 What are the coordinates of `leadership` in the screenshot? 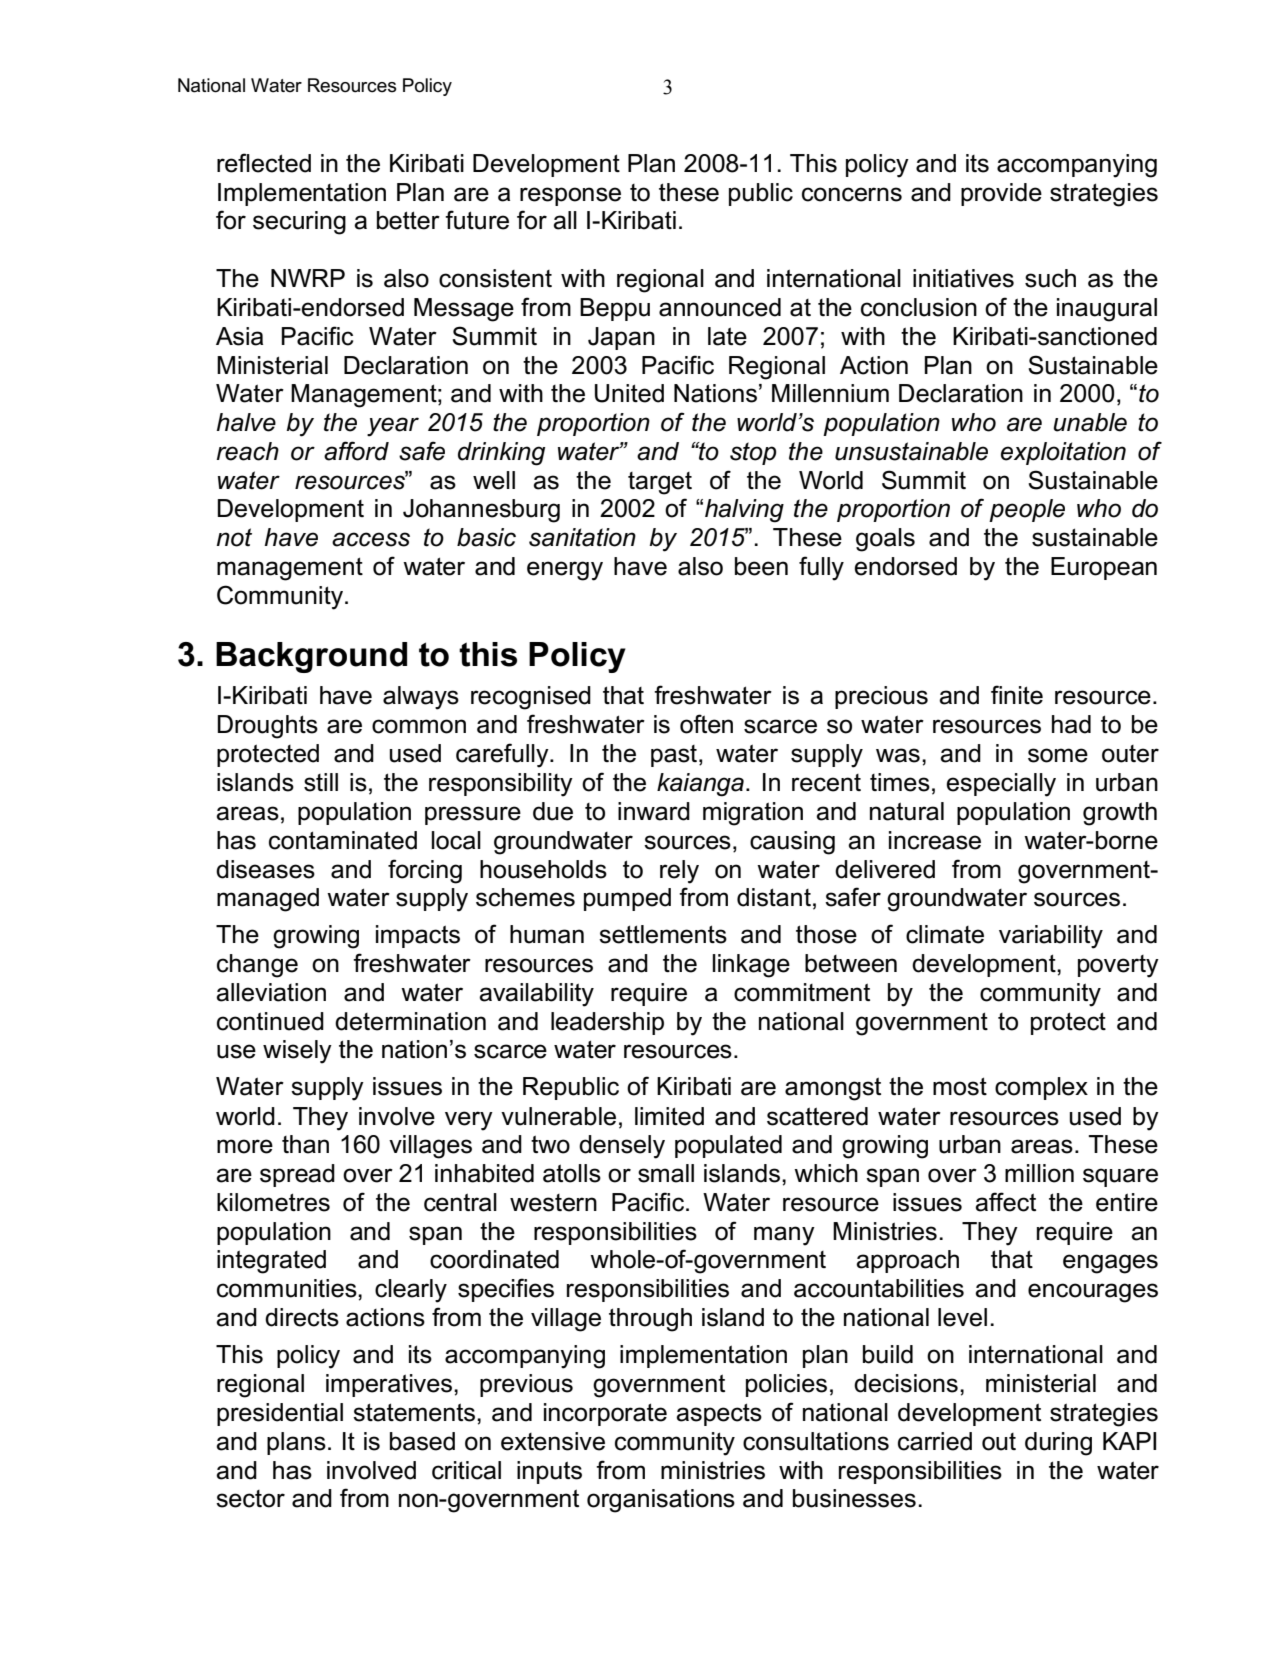 It's located at (607, 1023).
